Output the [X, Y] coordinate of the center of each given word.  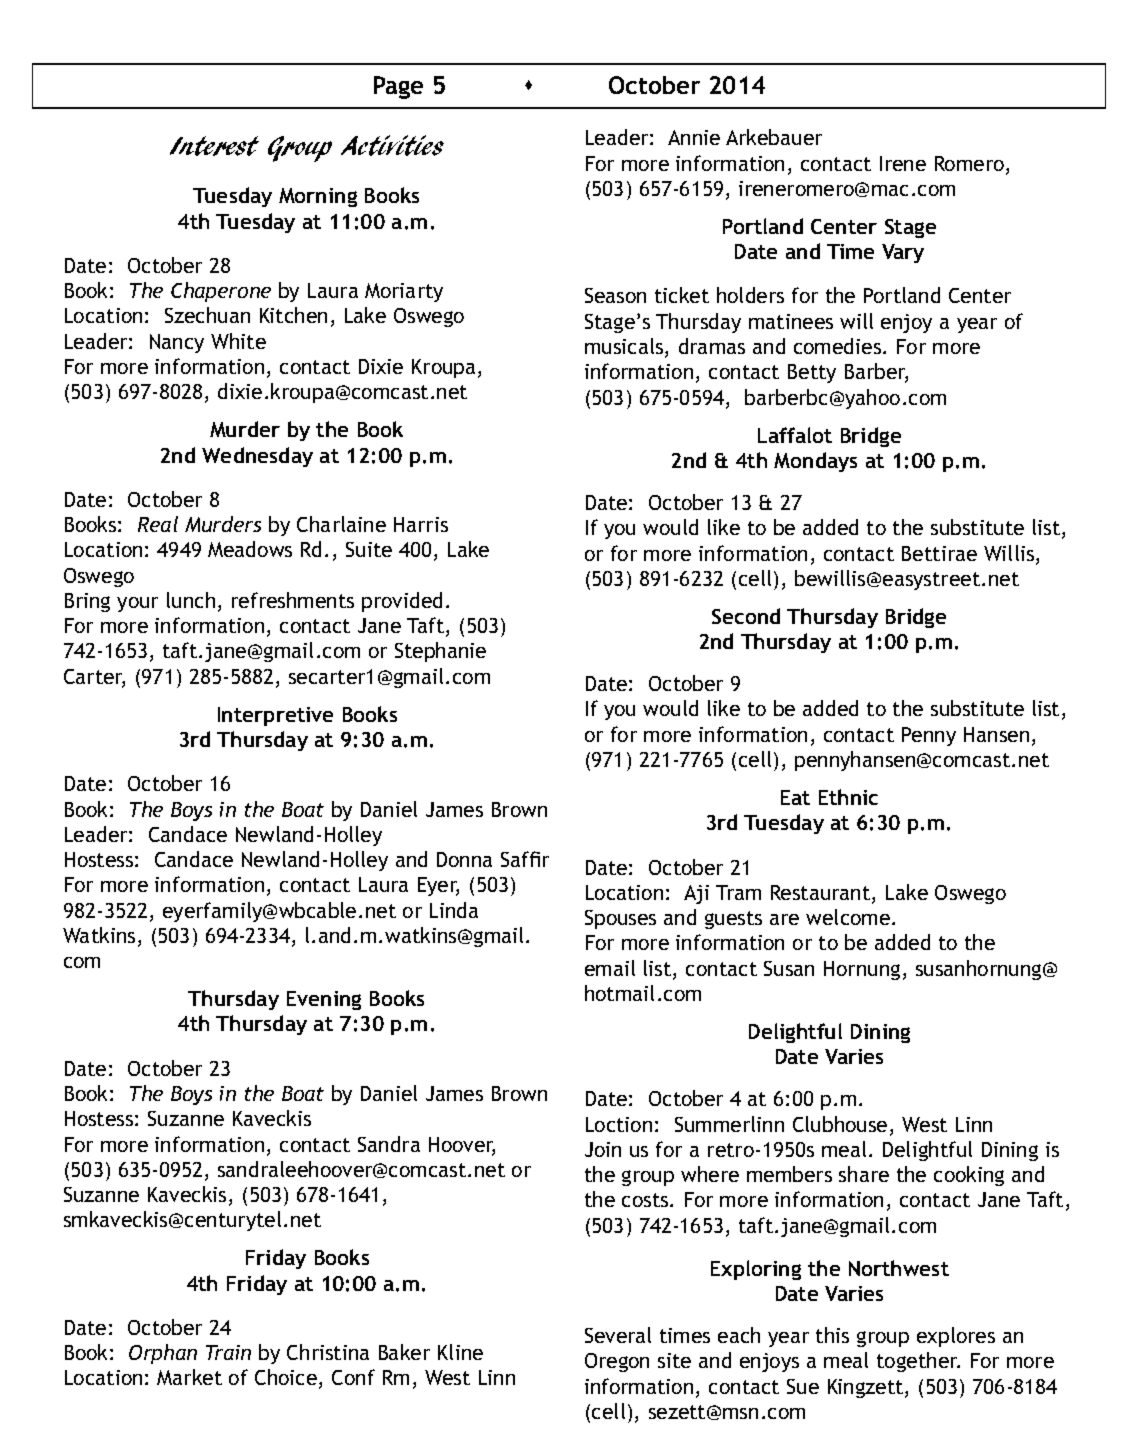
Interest [214, 146]
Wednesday [257, 457]
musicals [625, 347]
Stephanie [440, 652]
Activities [392, 145]
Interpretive [275, 716]
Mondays [815, 462]
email [610, 968]
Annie [694, 137]
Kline [460, 1352]
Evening [324, 1000]
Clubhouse [840, 1124]
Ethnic [848, 797]
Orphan [163, 1354]
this [832, 1335]
